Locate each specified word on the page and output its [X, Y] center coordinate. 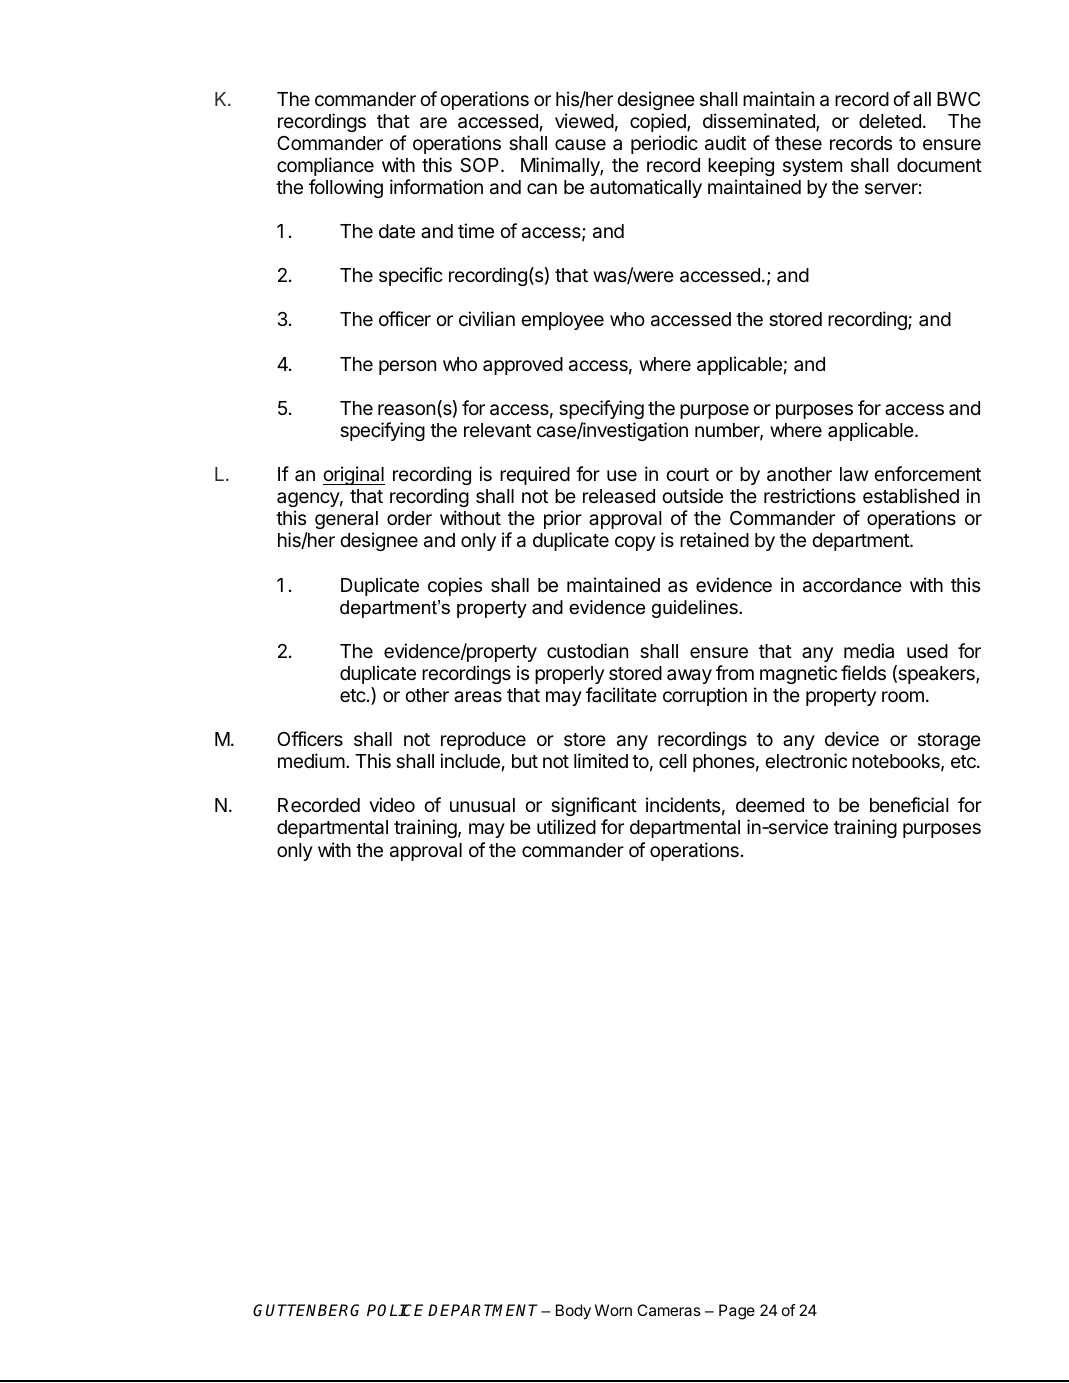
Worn [613, 1310]
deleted [890, 121]
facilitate [621, 694]
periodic [664, 144]
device [852, 738]
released [619, 496]
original [354, 475]
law [854, 474]
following [346, 188]
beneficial [909, 805]
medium [311, 760]
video [392, 804]
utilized [566, 826]
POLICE [395, 1310]
